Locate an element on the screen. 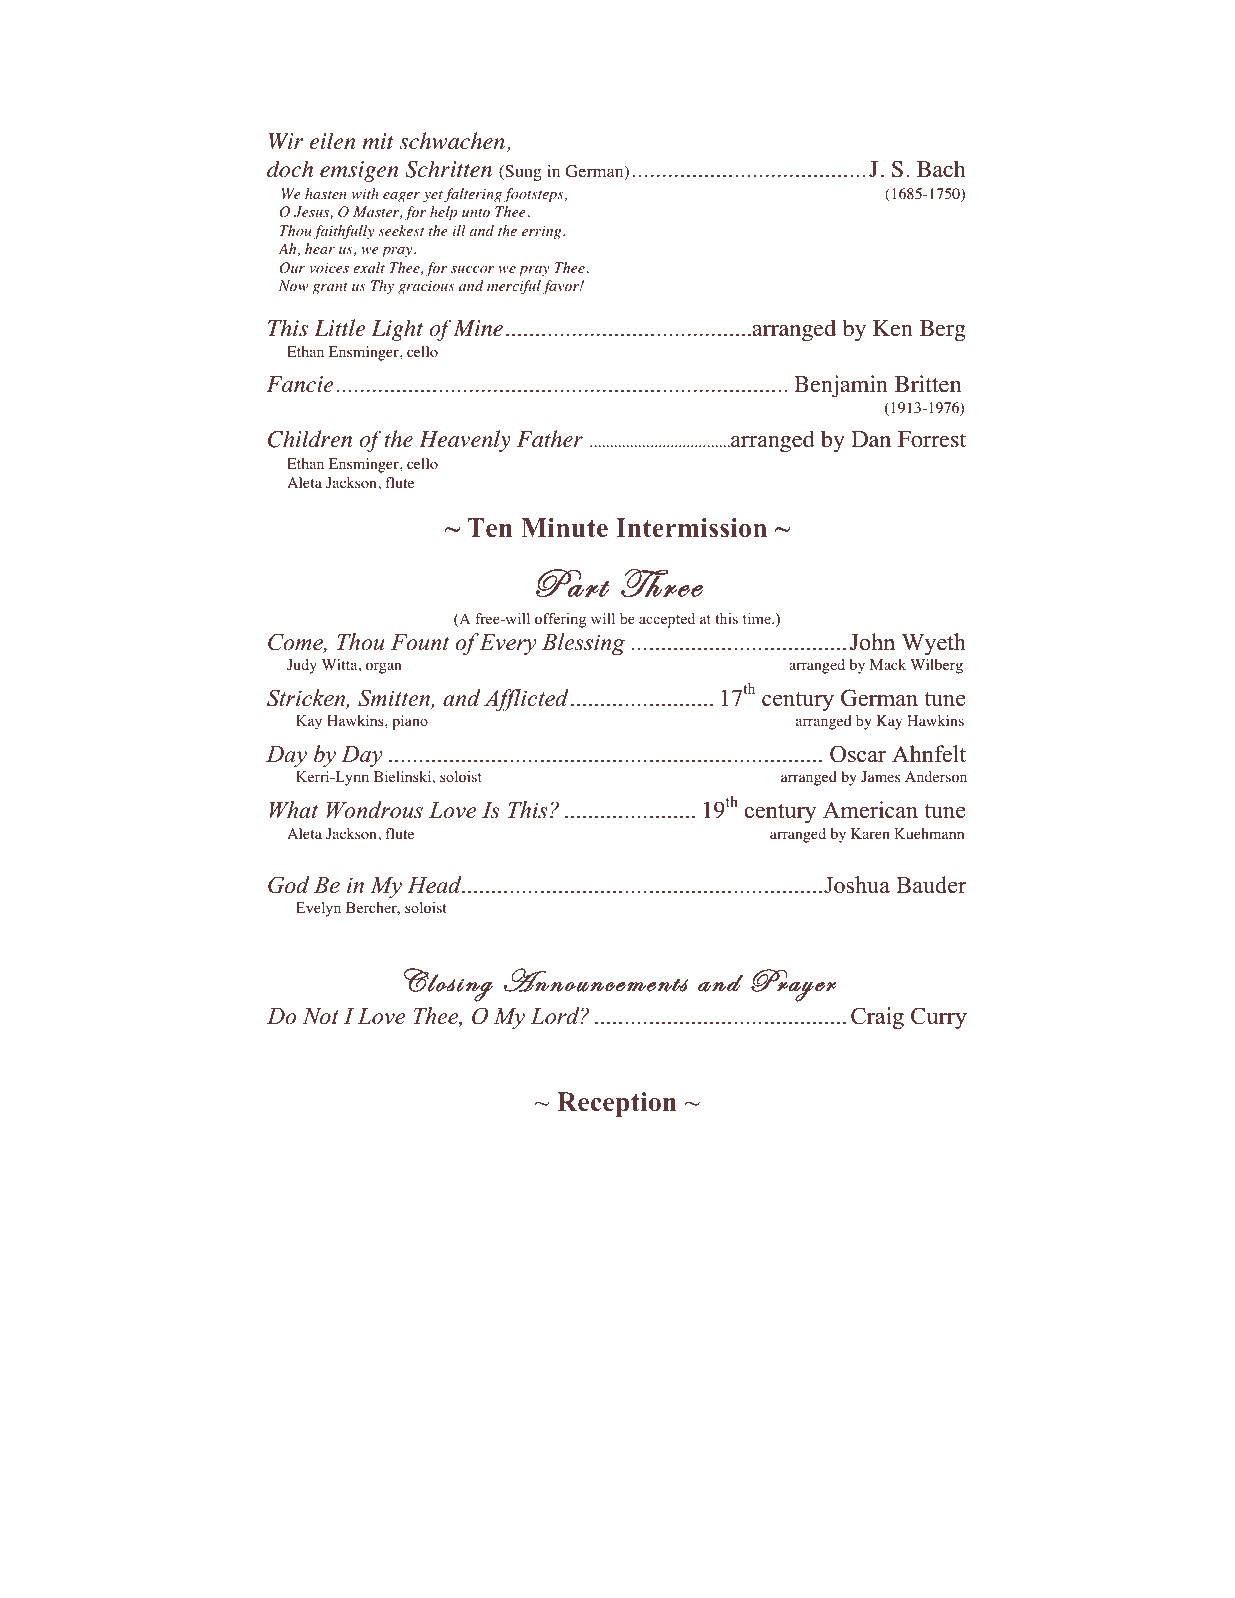  Reception is located at coordinates (617, 1104).
